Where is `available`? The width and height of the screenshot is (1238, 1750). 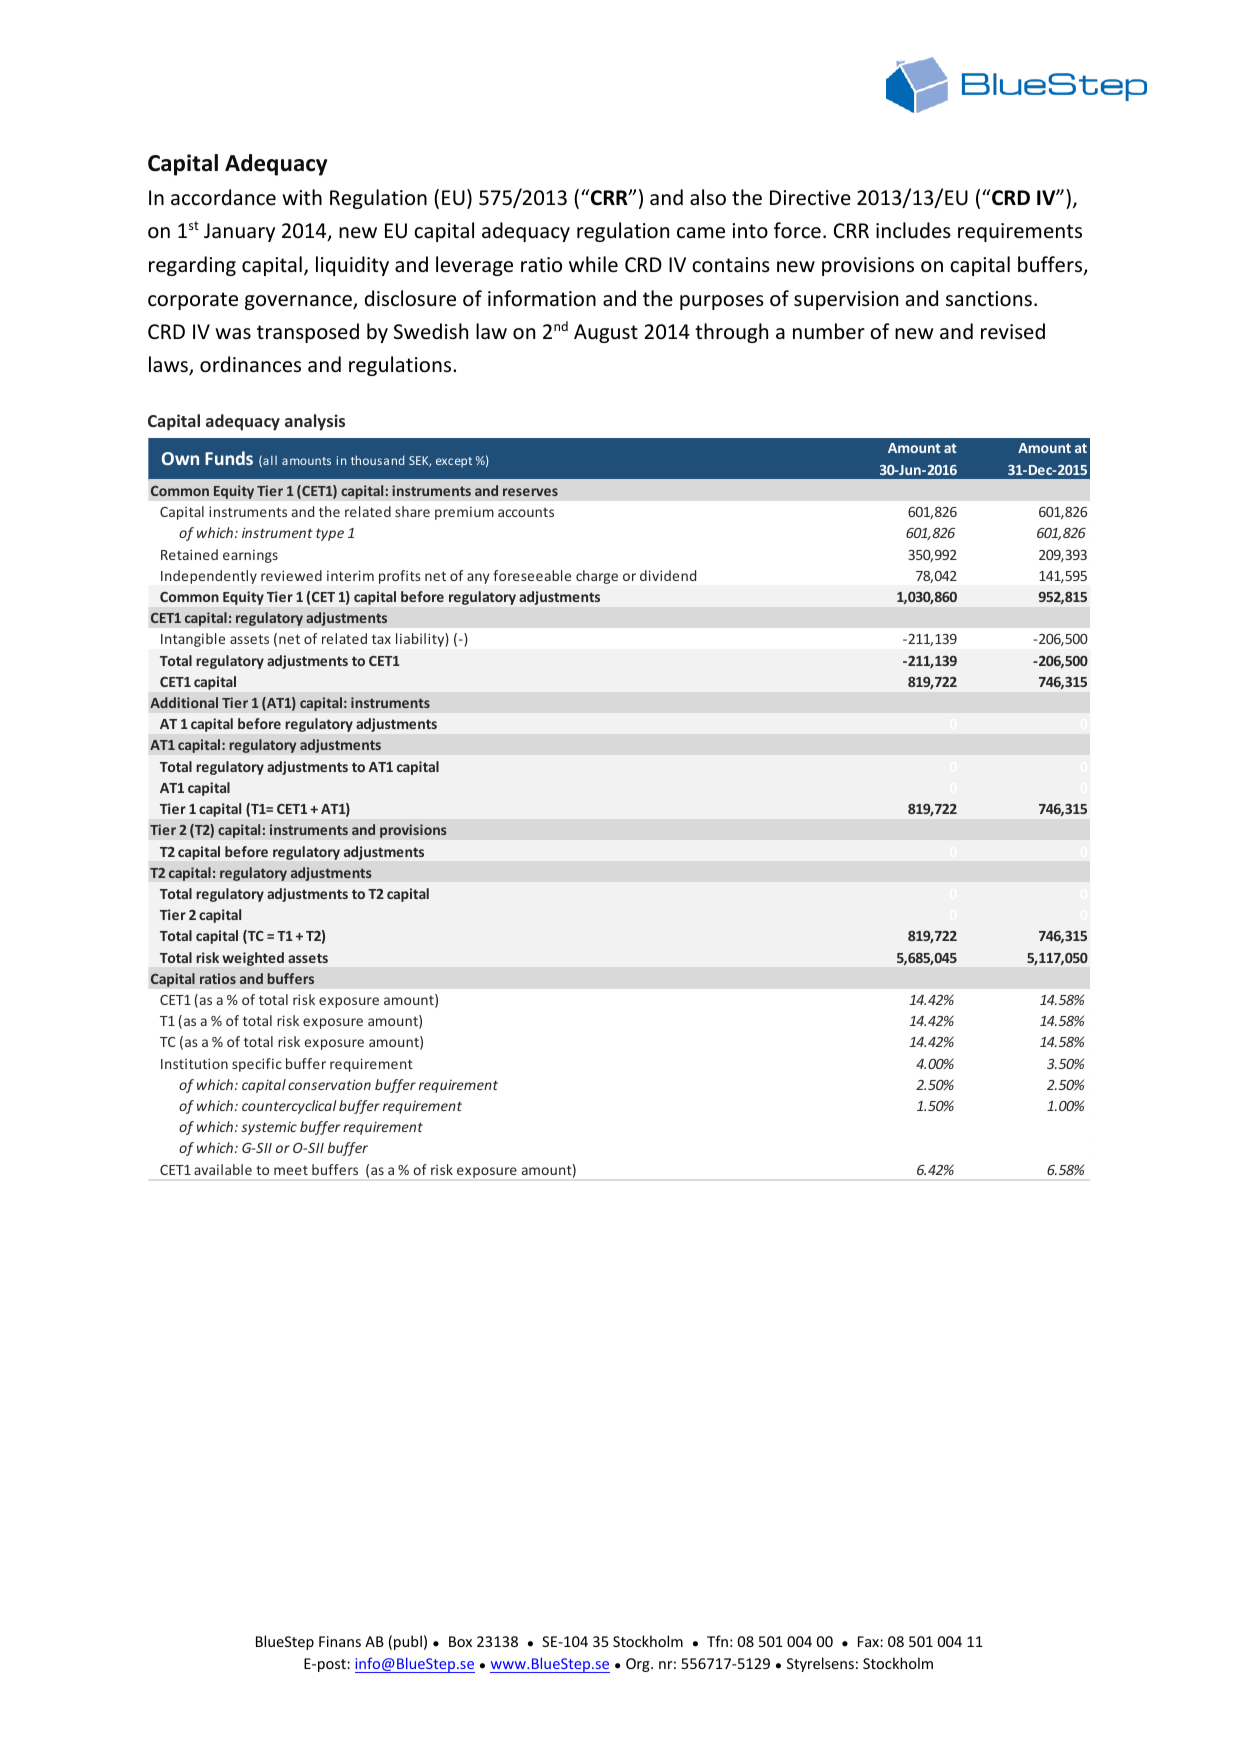 available is located at coordinates (223, 1169).
